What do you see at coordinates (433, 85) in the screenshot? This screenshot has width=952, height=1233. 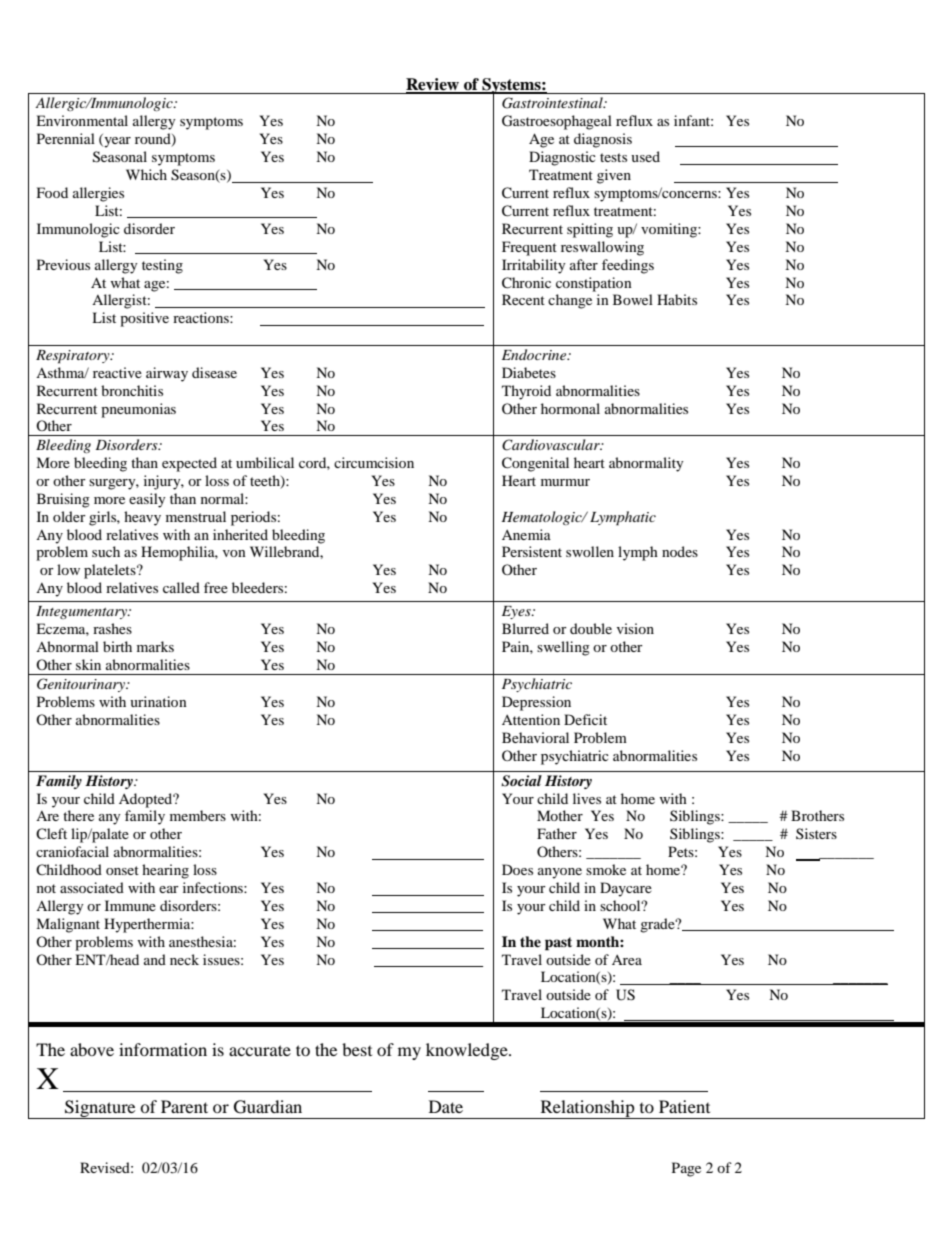 I see `Review` at bounding box center [433, 85].
